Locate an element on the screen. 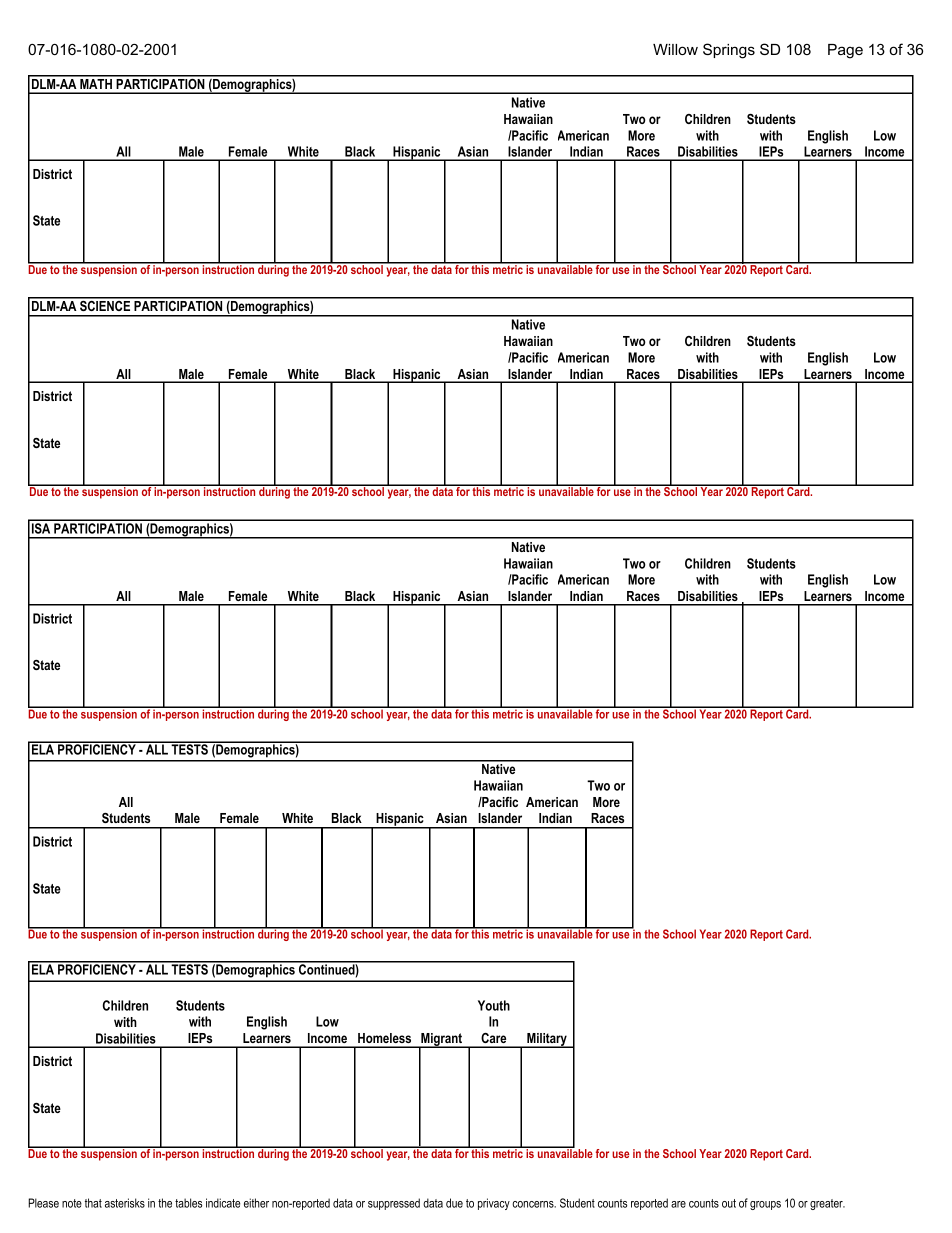 This screenshot has width=952, height=1233. Military is located at coordinates (547, 1040).
